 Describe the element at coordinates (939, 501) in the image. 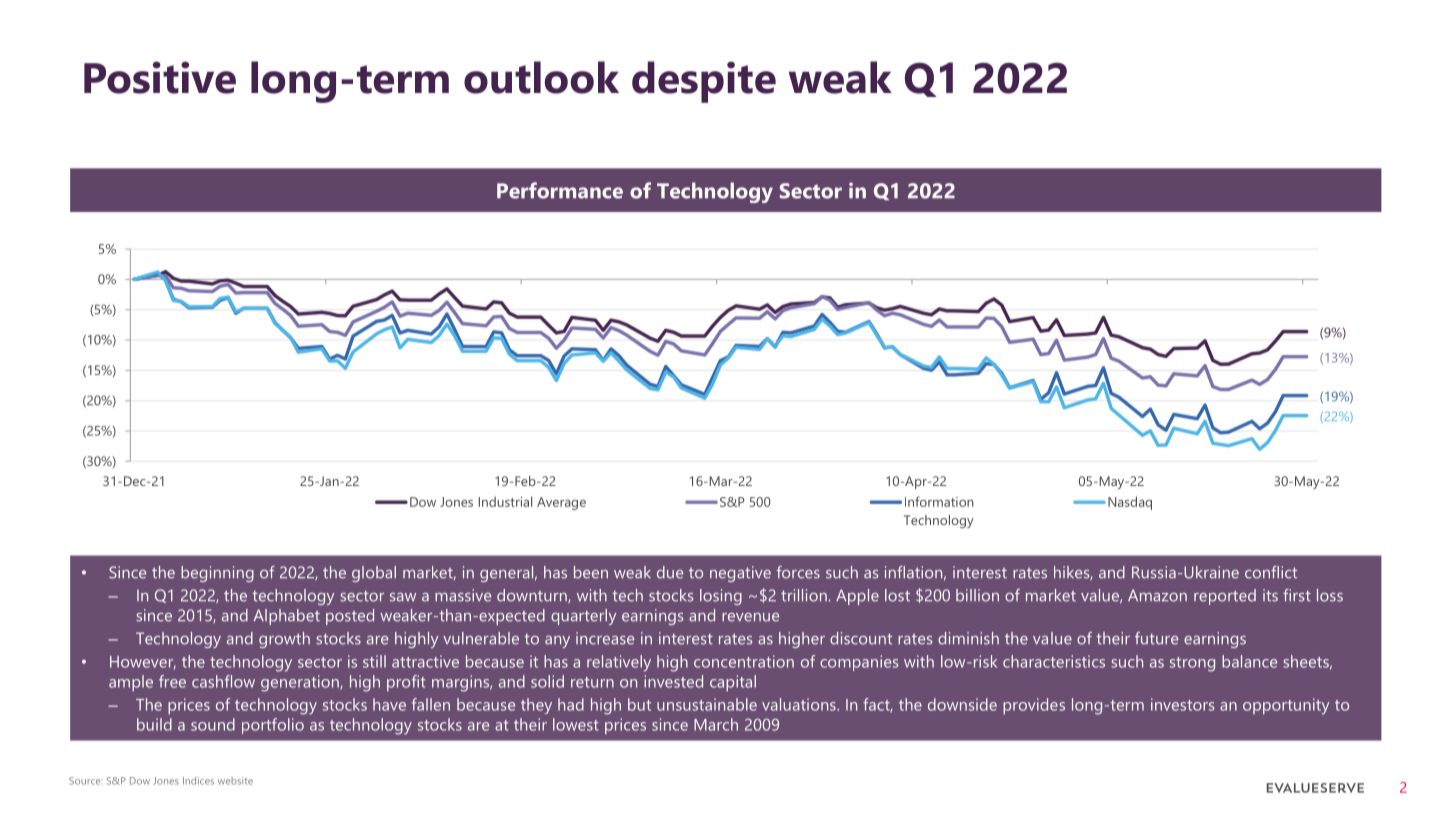

I see `Information` at that location.
